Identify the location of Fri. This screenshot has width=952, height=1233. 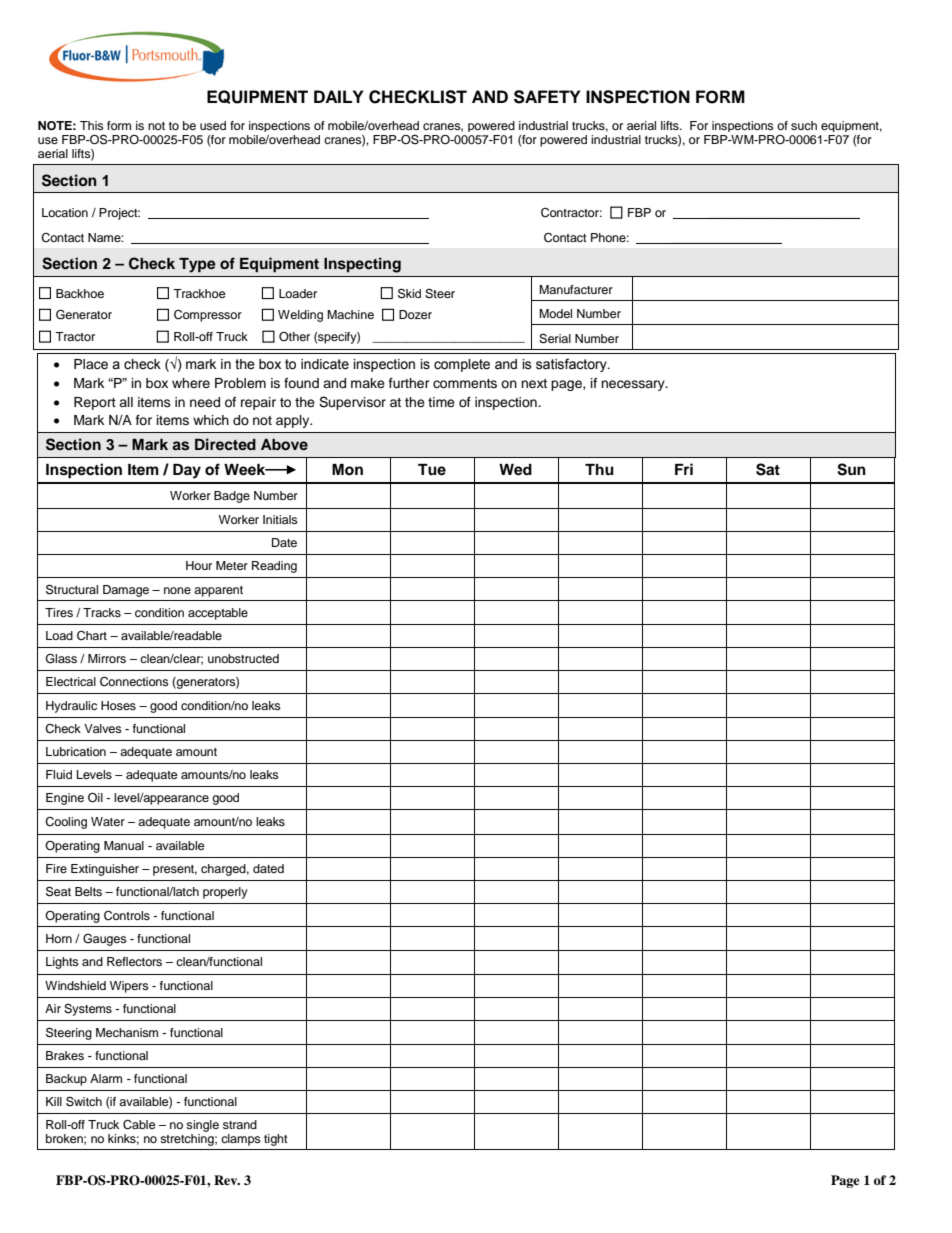
(684, 469).
